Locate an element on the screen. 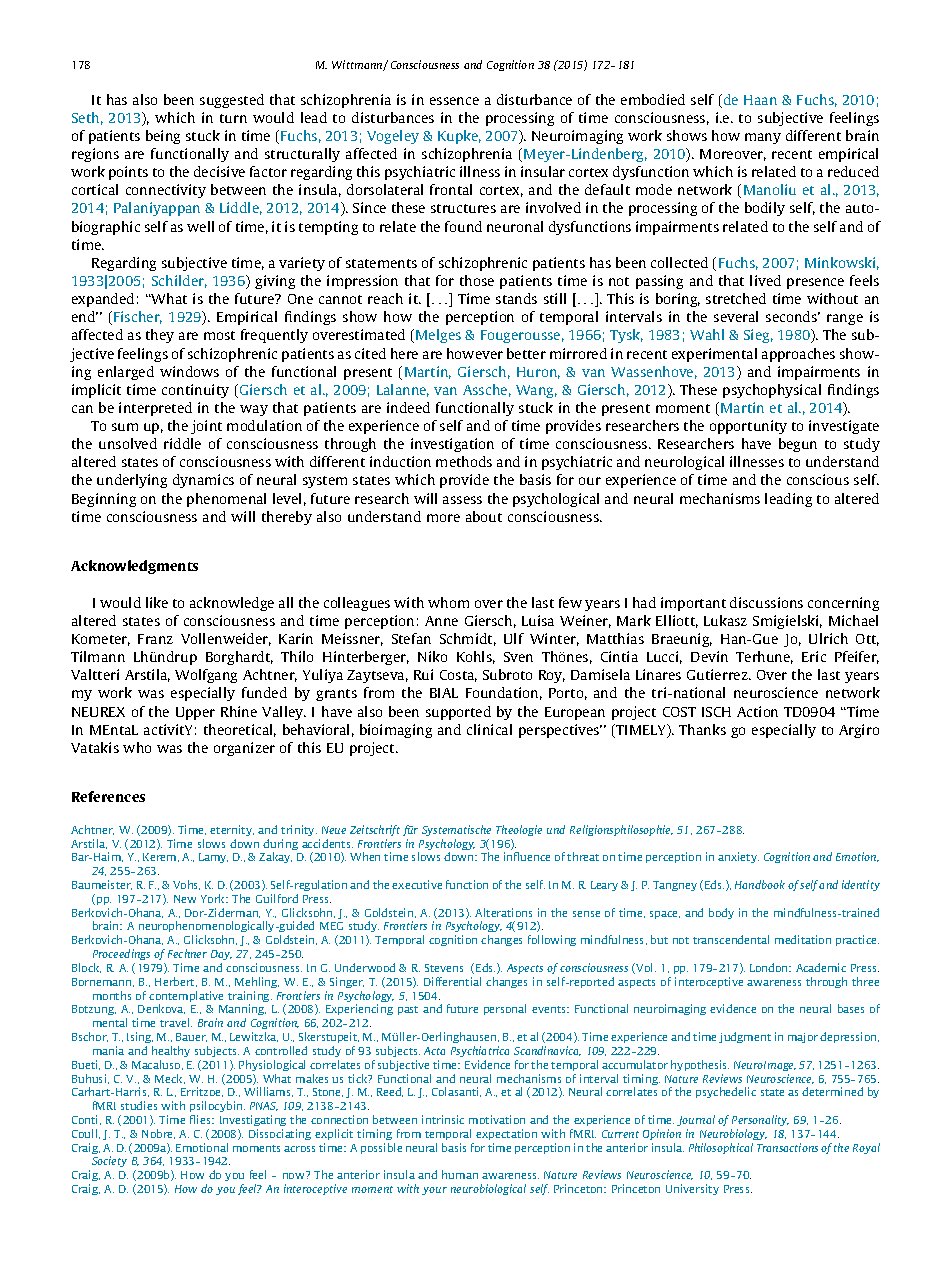  many is located at coordinates (763, 138).
